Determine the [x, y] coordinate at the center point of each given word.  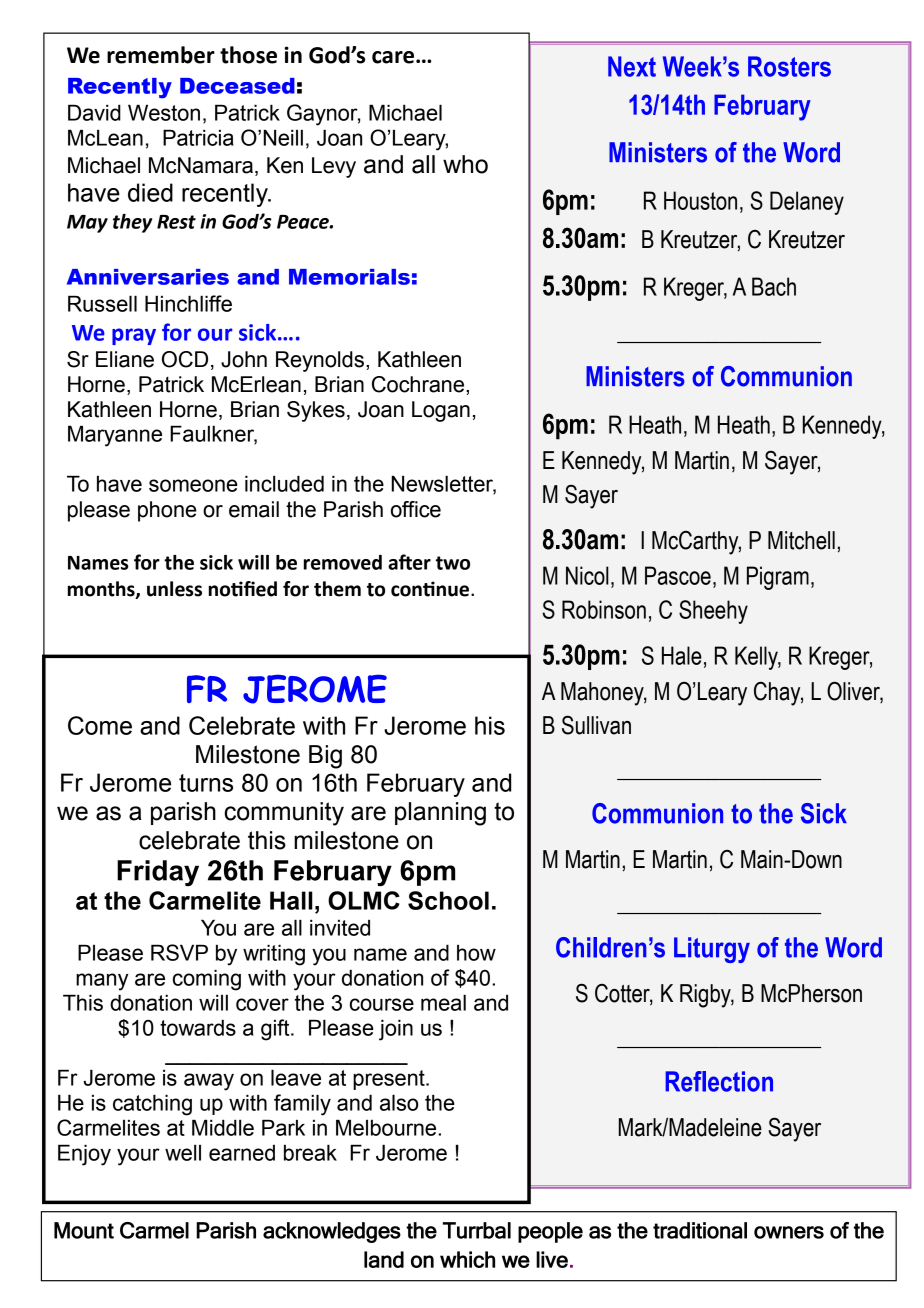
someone [193, 485]
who [465, 164]
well [183, 1152]
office [416, 509]
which [467, 1259]
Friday [158, 873]
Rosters [789, 66]
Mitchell [801, 540]
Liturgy [712, 950]
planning [440, 814]
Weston [164, 112]
